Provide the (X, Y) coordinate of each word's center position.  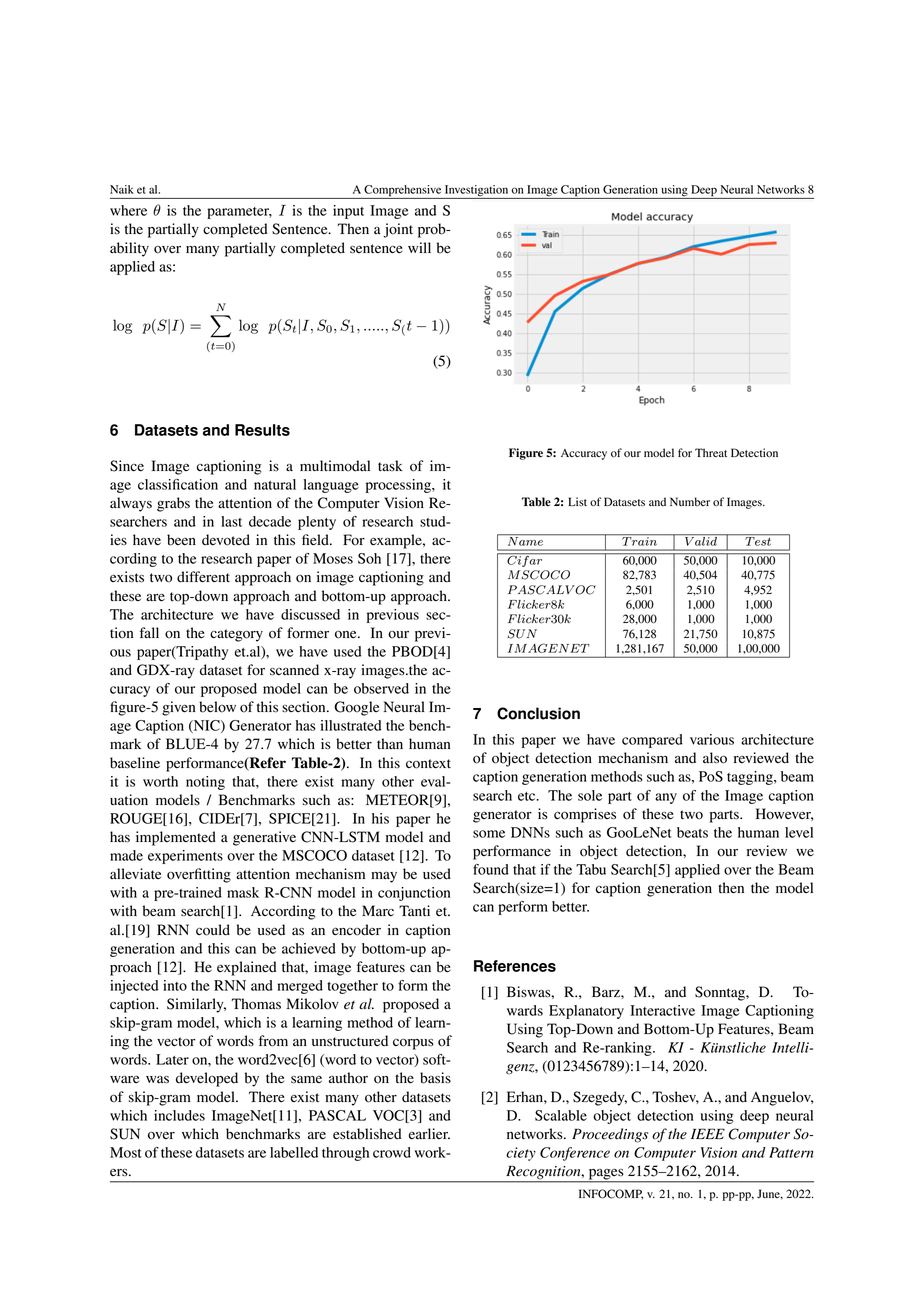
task (390, 465)
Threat (711, 452)
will (419, 247)
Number (690, 501)
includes (179, 1115)
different (203, 577)
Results (262, 430)
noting (205, 783)
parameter (239, 213)
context (428, 764)
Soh (369, 558)
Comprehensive (403, 192)
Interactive (662, 1010)
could (213, 930)
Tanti (414, 910)
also (715, 758)
